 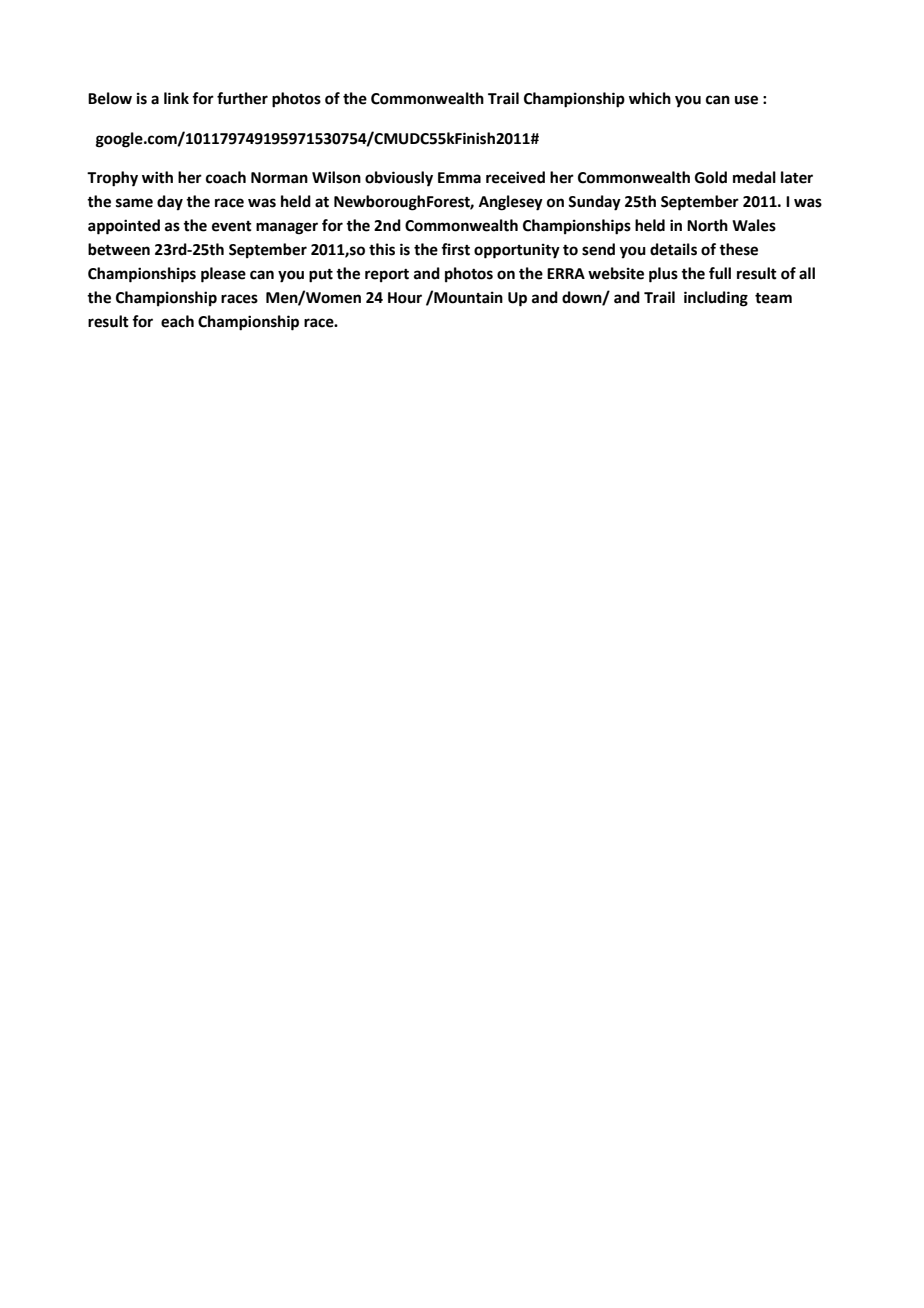 What do you see at coordinates (177, 321) in the document?
I see `each` at bounding box center [177, 321].
